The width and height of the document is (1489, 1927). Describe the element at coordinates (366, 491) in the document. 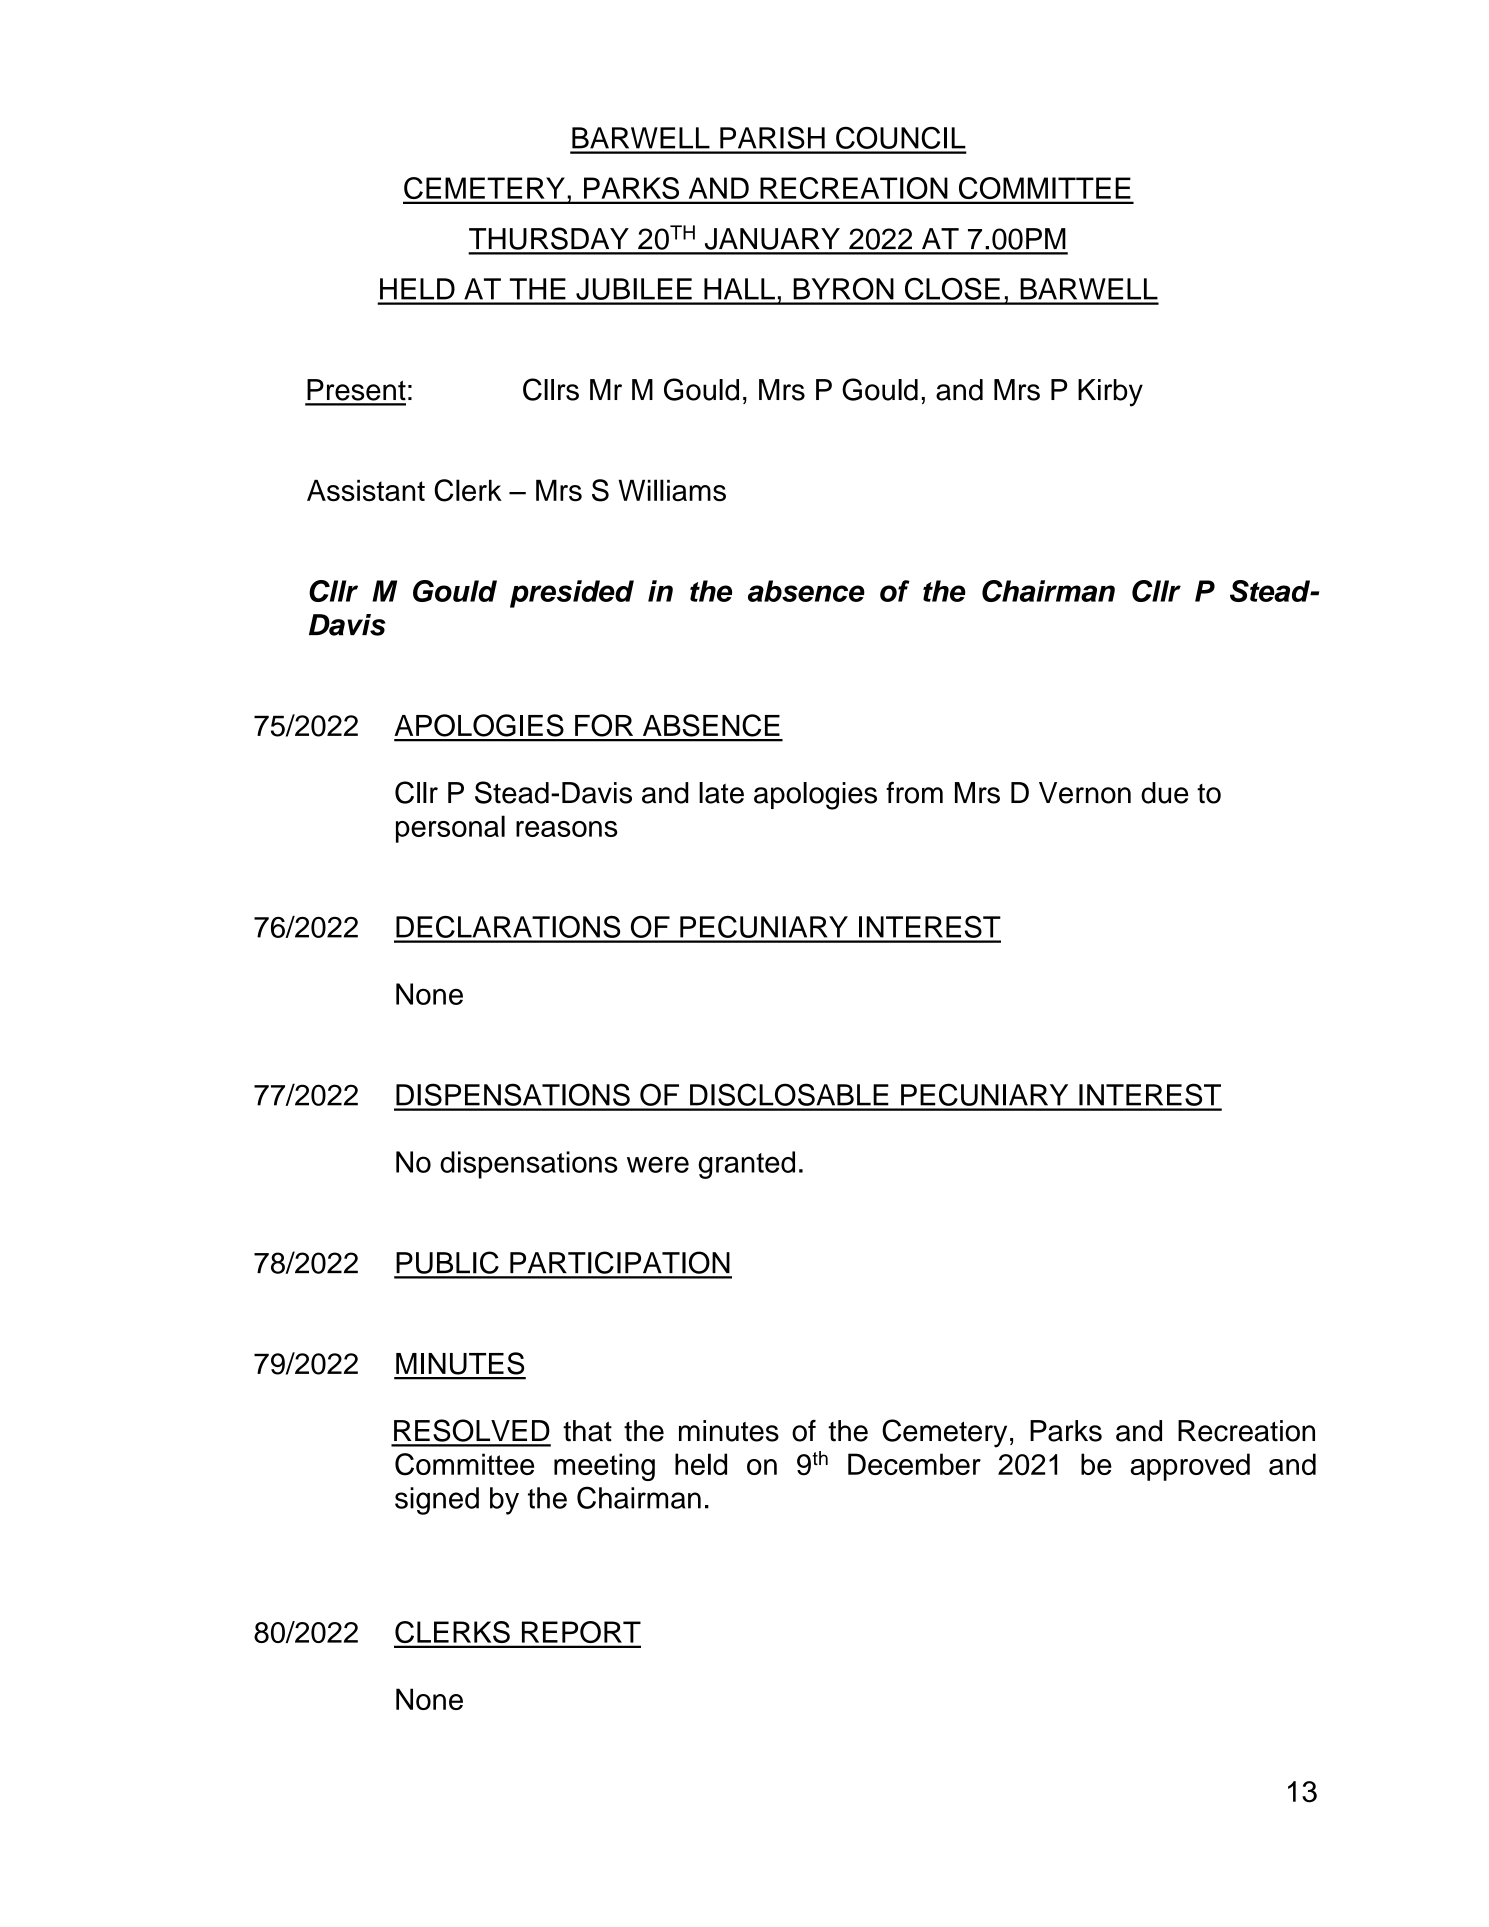

I see `Assistant` at that location.
